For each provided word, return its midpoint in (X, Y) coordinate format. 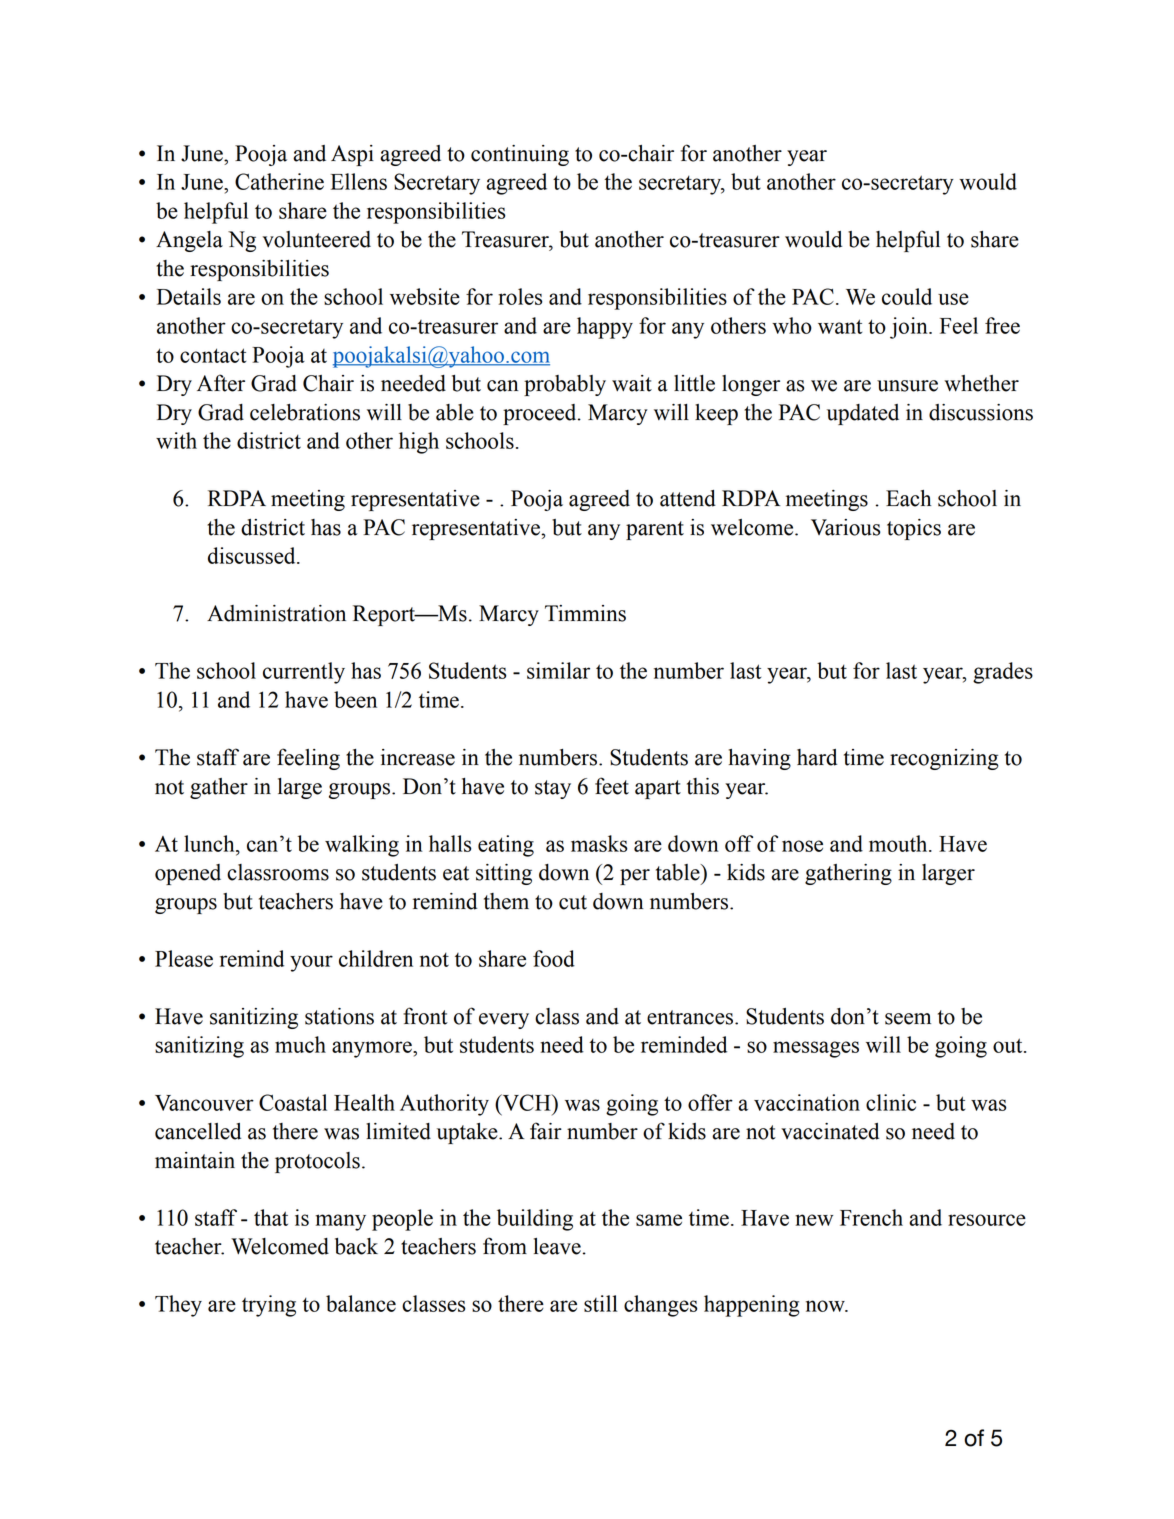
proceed (541, 414)
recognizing (944, 759)
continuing (520, 155)
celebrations (305, 412)
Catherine (279, 181)
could (907, 296)
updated (863, 414)
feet (612, 786)
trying (269, 1306)
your (311, 963)
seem (908, 1019)
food (554, 958)
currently (304, 673)
